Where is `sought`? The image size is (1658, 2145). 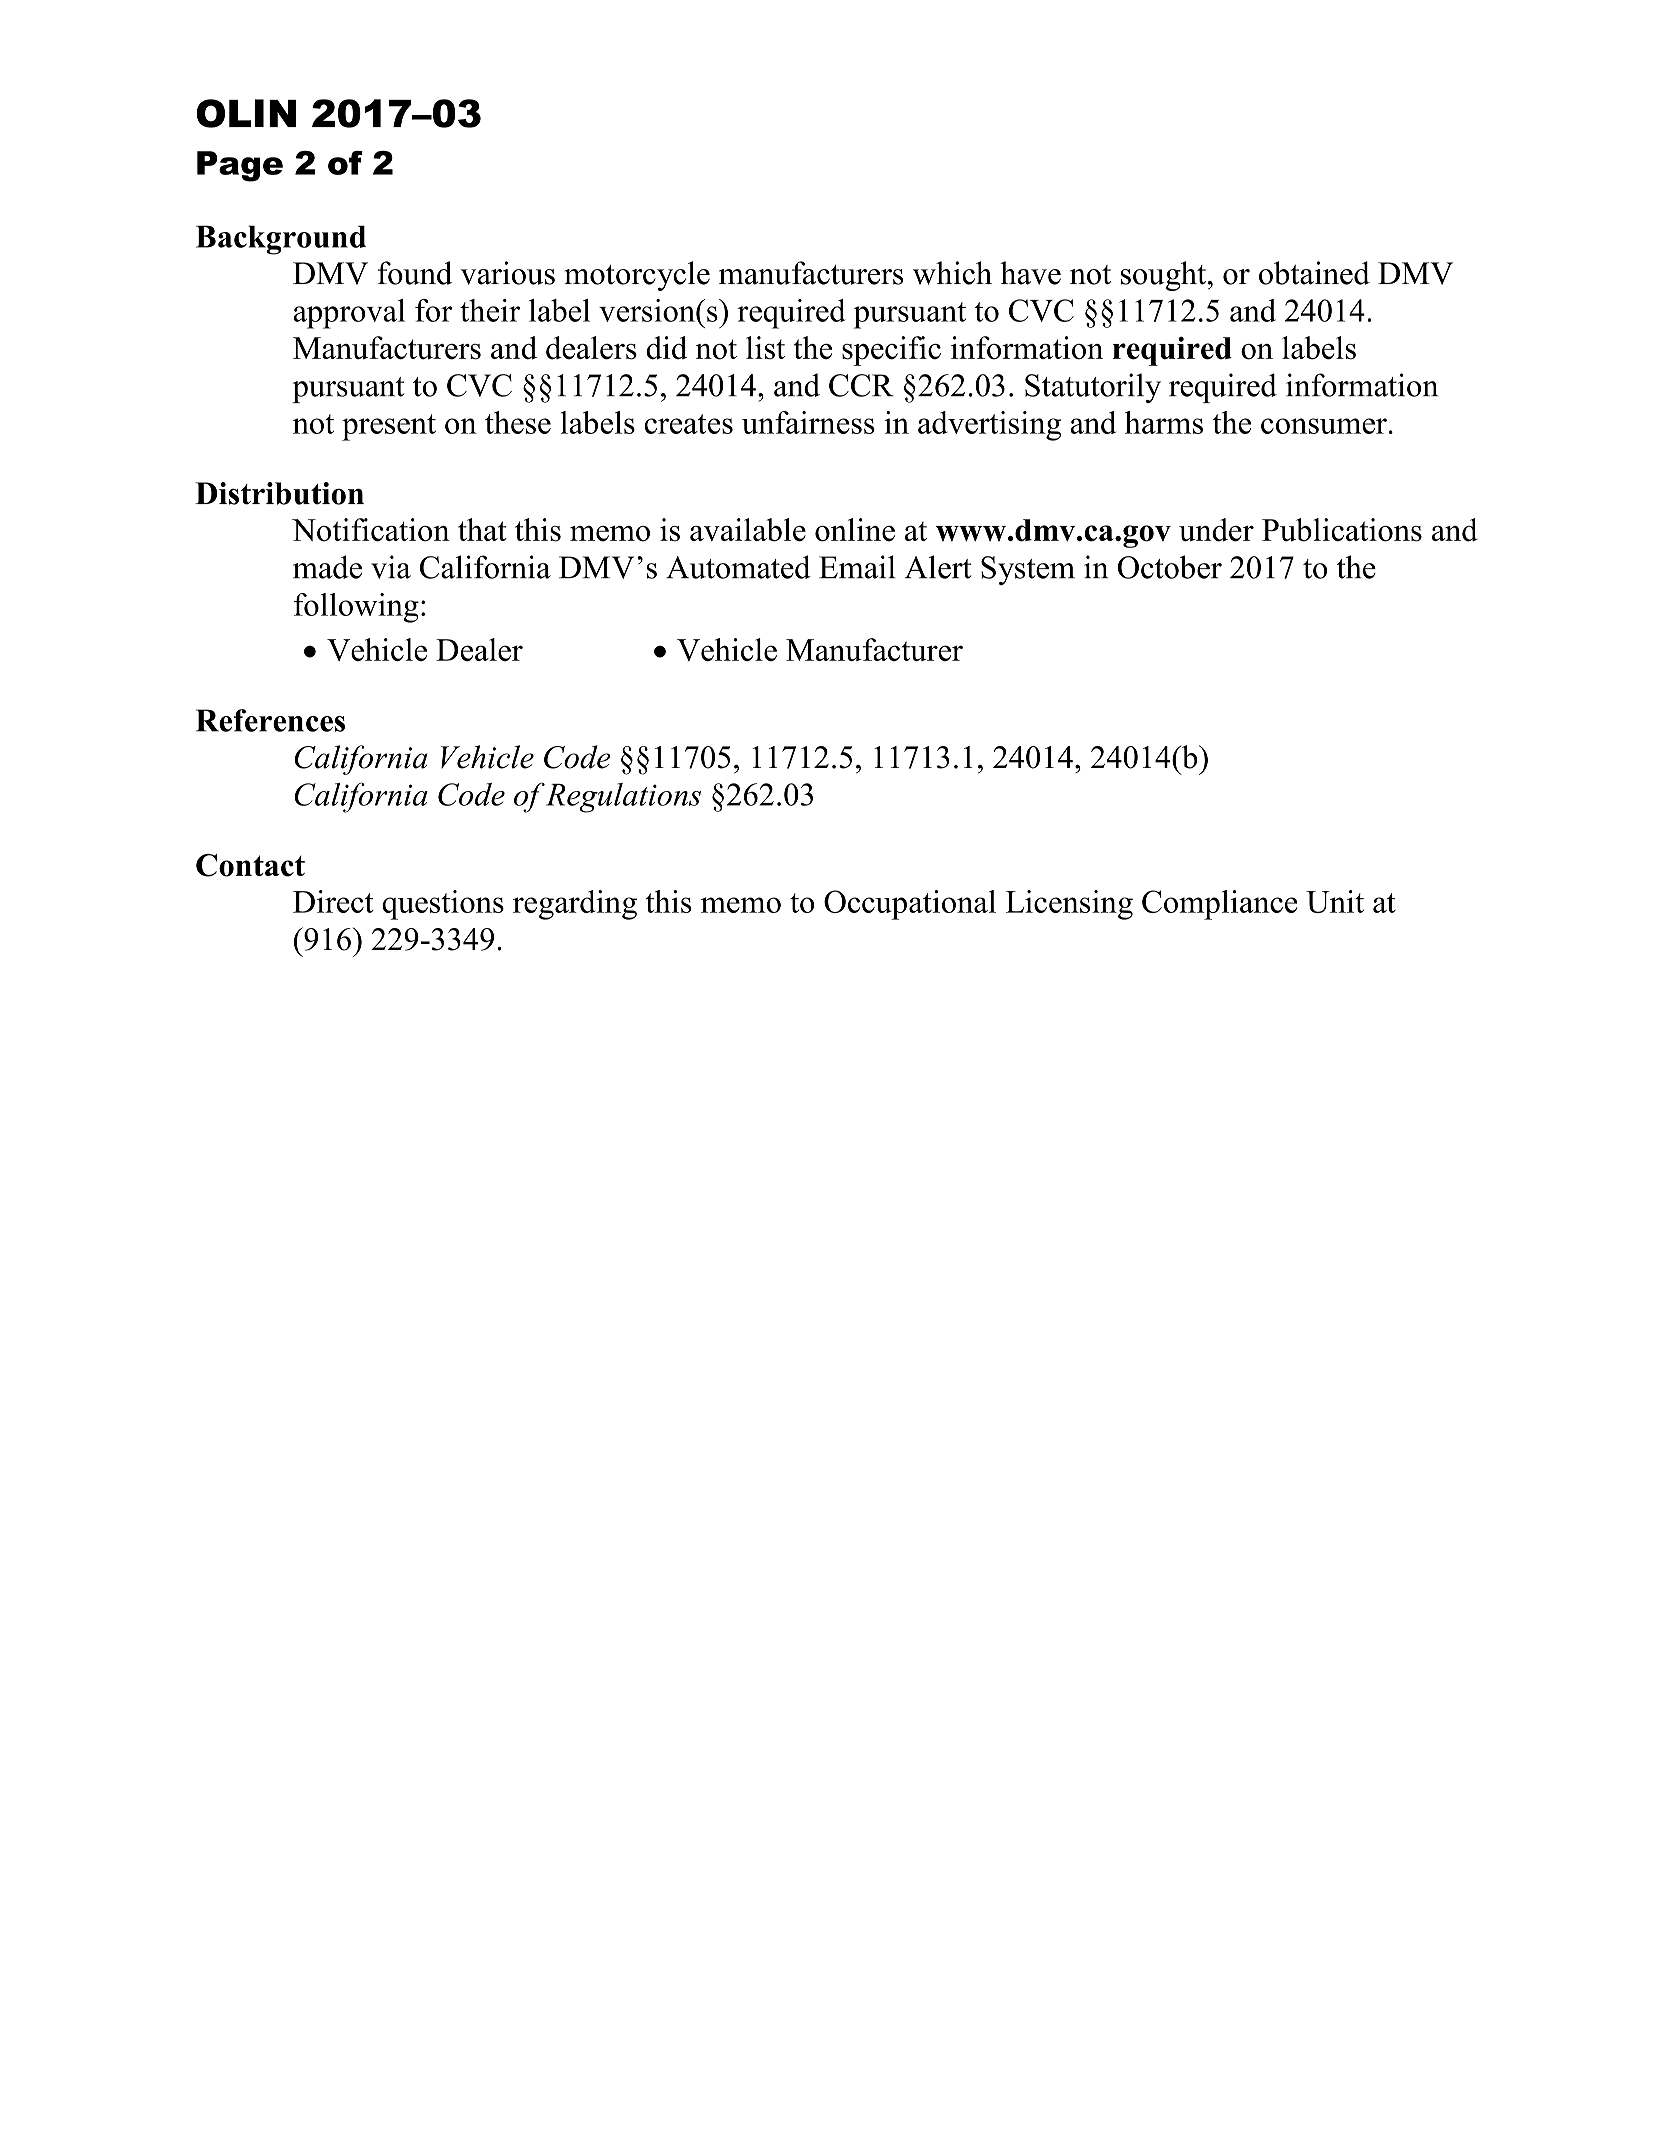
sought is located at coordinates (1165, 276).
